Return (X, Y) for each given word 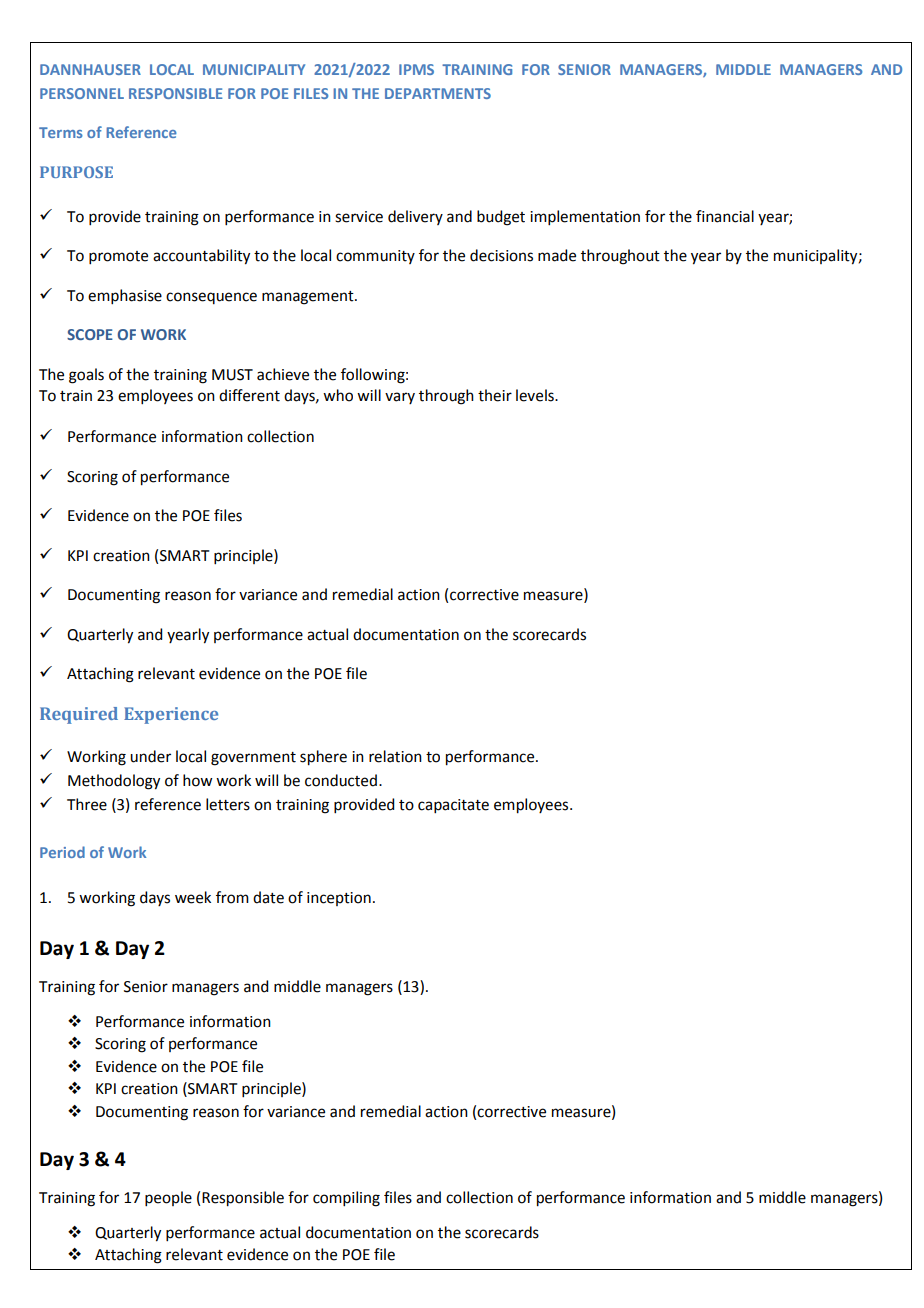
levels (536, 395)
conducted (341, 780)
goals (86, 376)
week (193, 897)
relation (395, 756)
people (168, 1198)
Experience (171, 715)
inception (339, 899)
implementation (585, 217)
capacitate (453, 806)
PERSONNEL (82, 93)
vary (400, 398)
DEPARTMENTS (438, 93)
